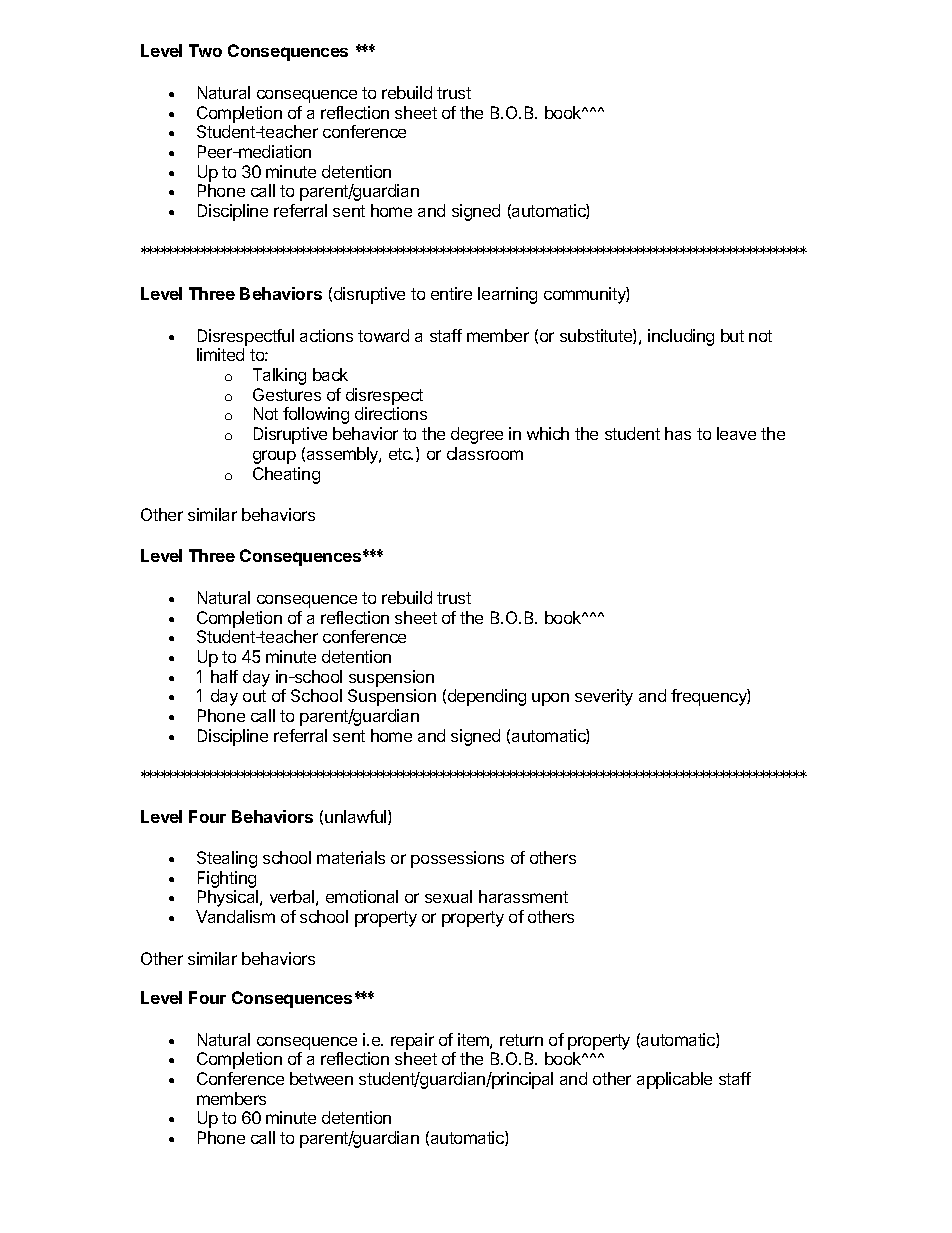 This screenshot has height=1233, width=952. Describe the element at coordinates (321, 1078) in the screenshot. I see `between` at that location.
